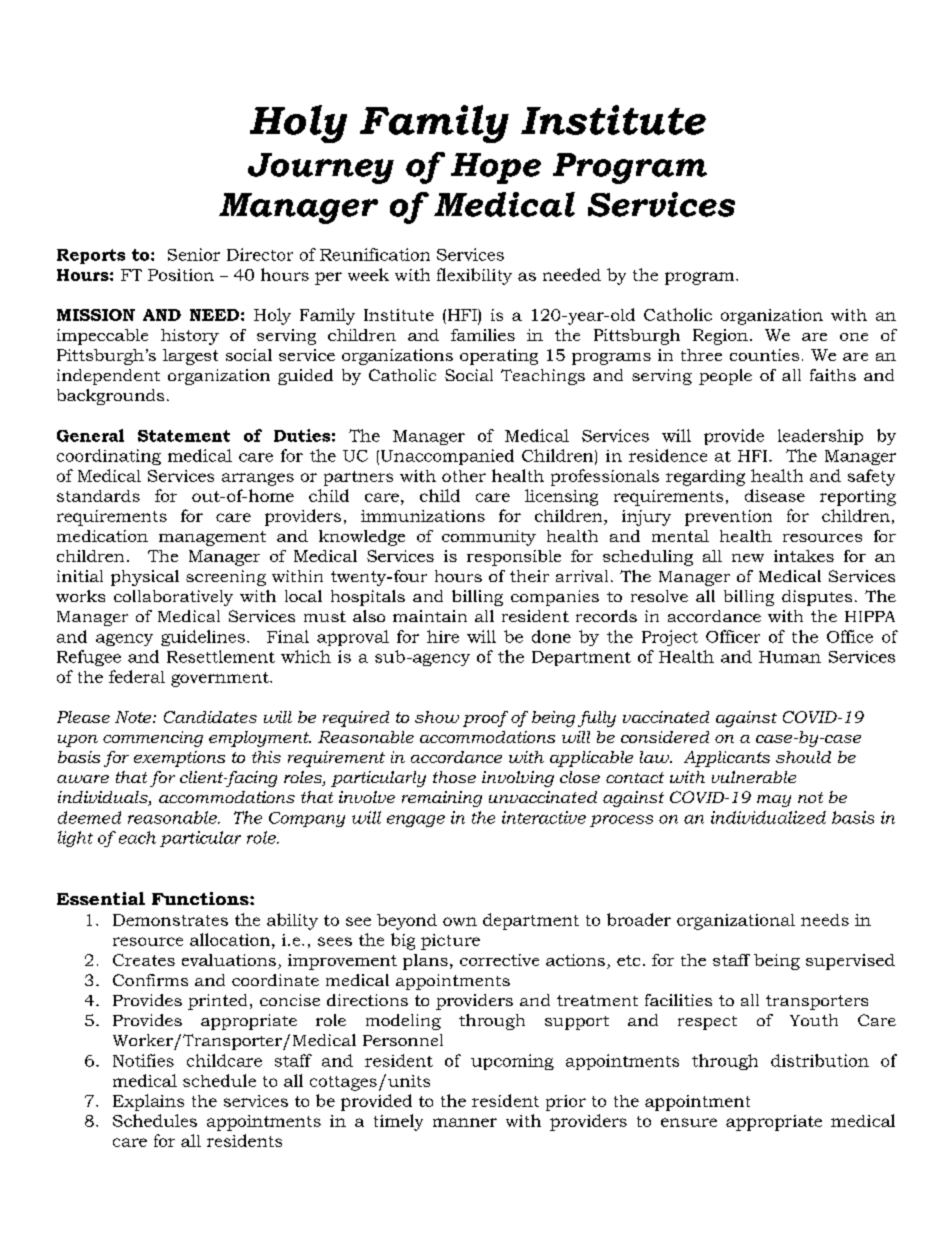 Image resolution: width=952 pixels, height=1233 pixels. Describe the element at coordinates (460, 921) in the screenshot. I see `own` at that location.
